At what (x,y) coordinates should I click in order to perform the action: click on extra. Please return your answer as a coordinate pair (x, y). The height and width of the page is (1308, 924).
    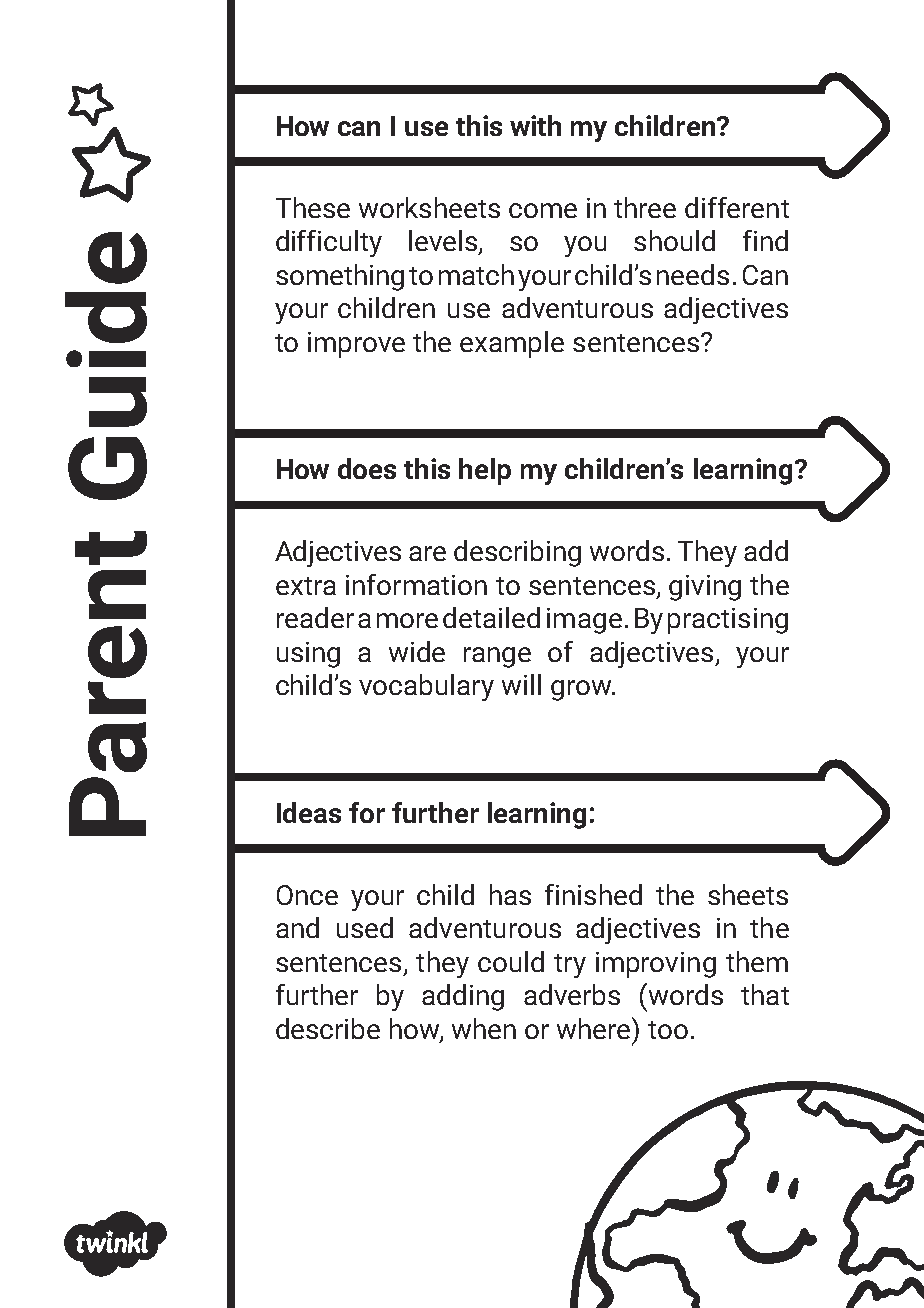
    Looking at the image, I should click on (306, 586).
